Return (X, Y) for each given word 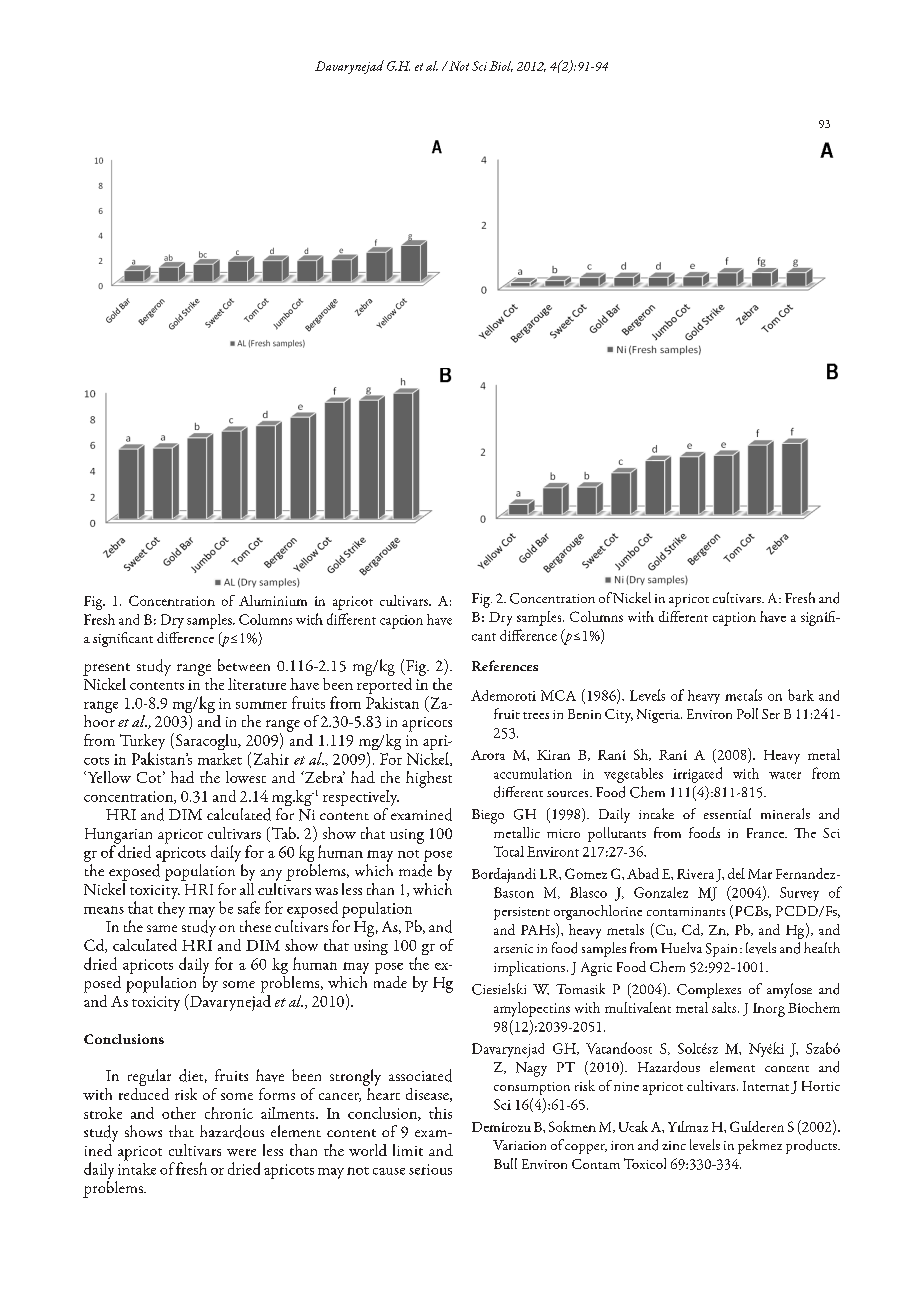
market (220, 759)
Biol (501, 66)
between (244, 665)
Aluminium (273, 600)
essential (727, 813)
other (179, 1113)
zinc (674, 1145)
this (440, 1113)
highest (429, 779)
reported (384, 684)
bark (801, 695)
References (505, 665)
